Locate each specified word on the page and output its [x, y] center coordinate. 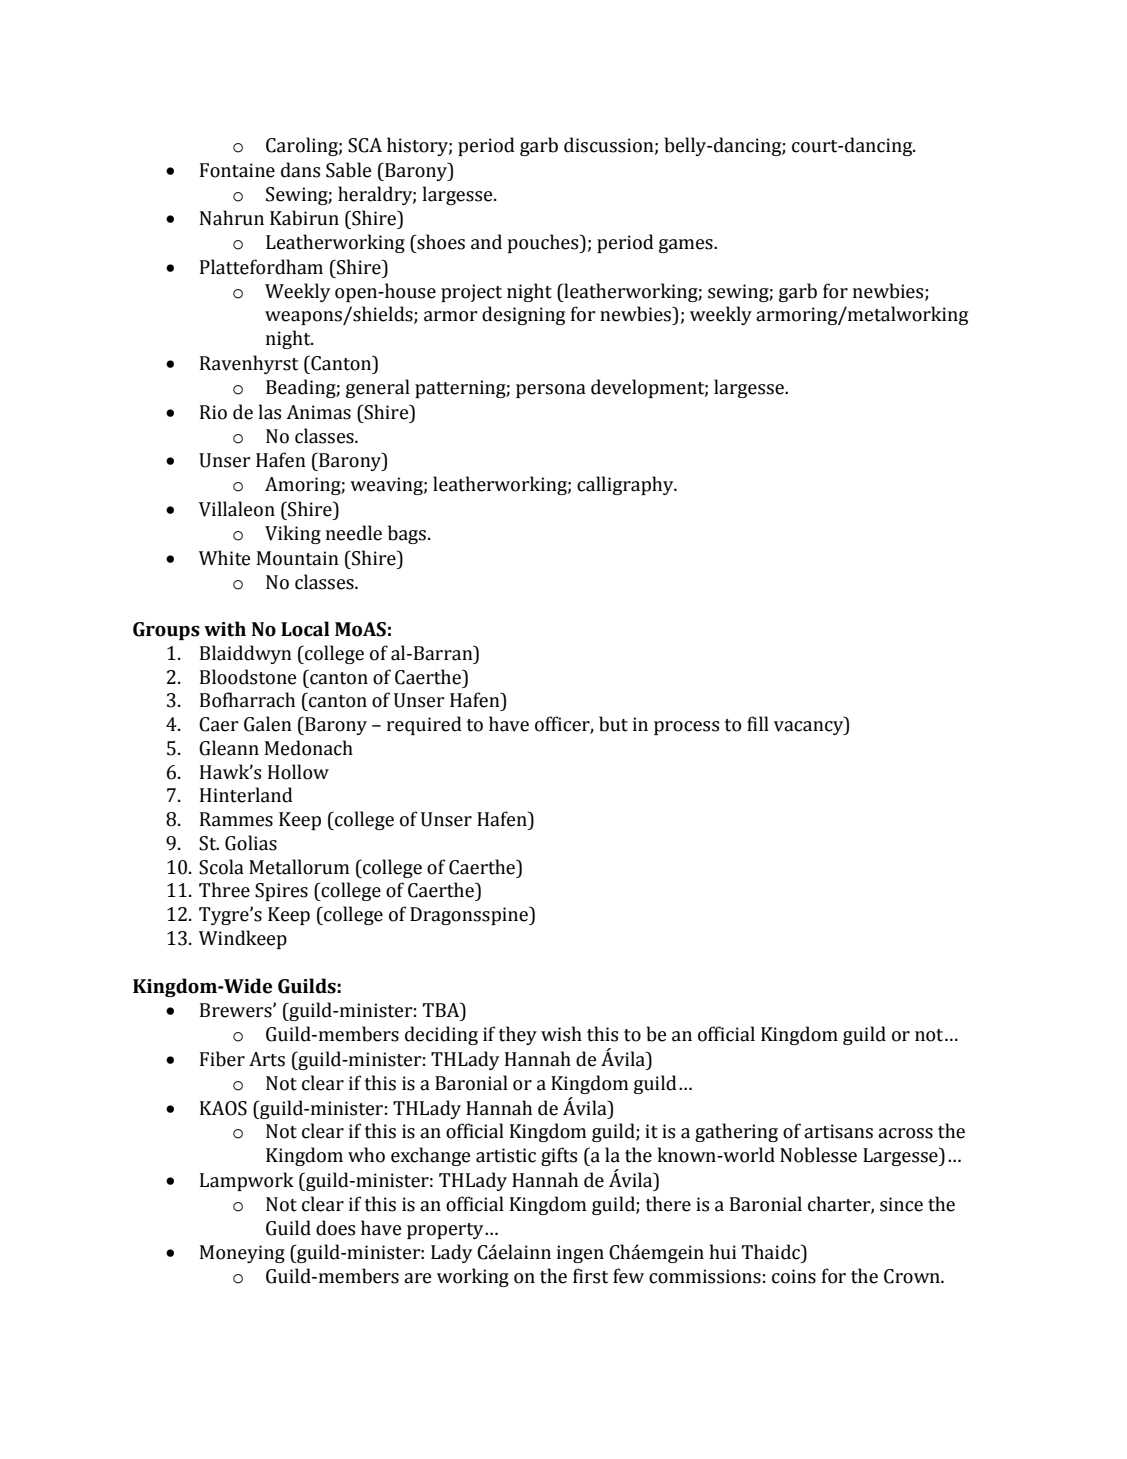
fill [758, 723]
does [335, 1228]
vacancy [810, 728]
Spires [281, 892]
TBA [442, 1009]
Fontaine [237, 170]
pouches [544, 243]
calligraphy [626, 485]
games [687, 246]
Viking [293, 534]
